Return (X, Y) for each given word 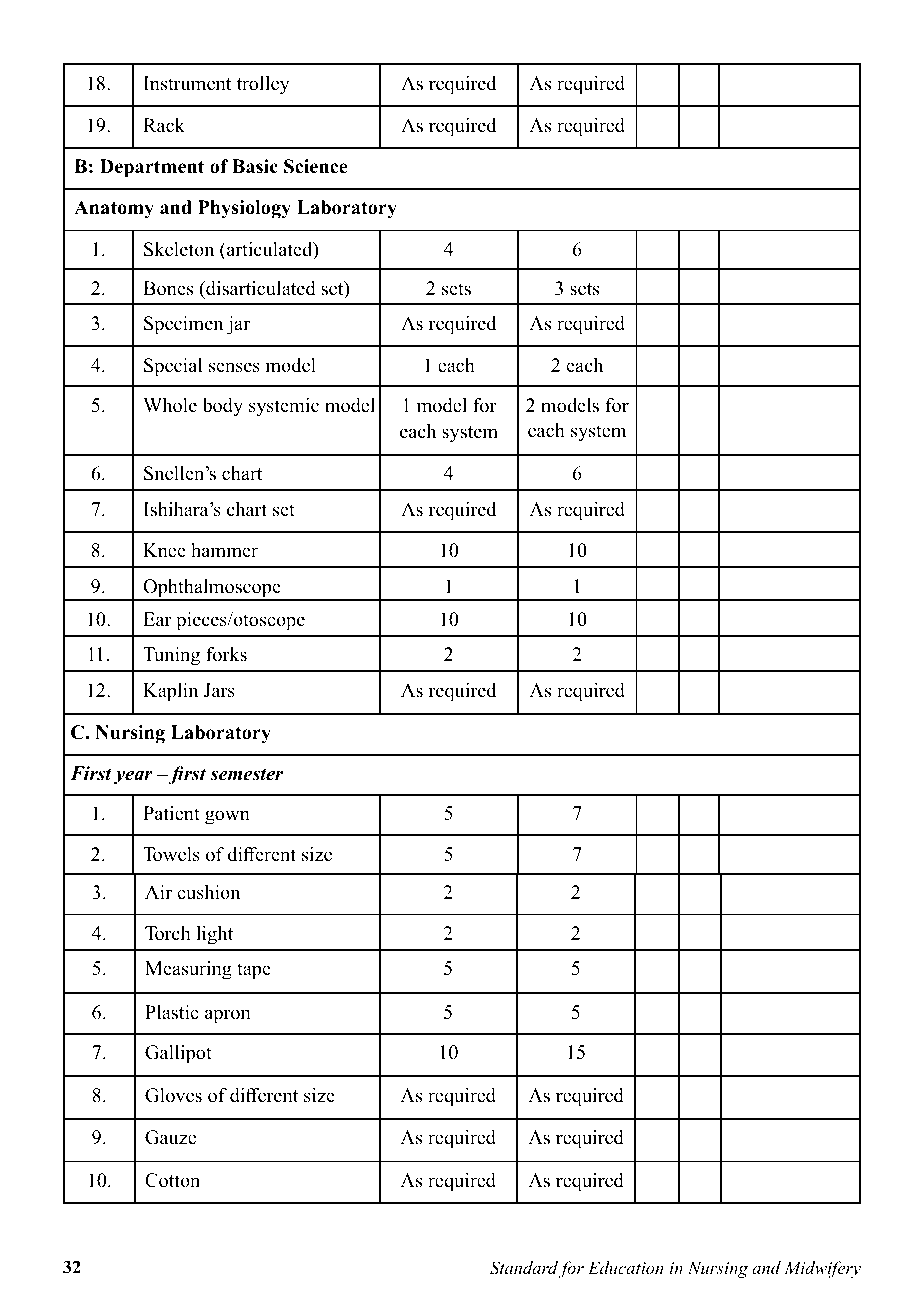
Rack (164, 125)
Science (316, 166)
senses (234, 367)
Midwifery (822, 1269)
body (223, 407)
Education (626, 1267)
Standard (524, 1268)
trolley (263, 85)
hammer (224, 550)
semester (246, 774)
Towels (171, 854)
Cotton (172, 1180)
